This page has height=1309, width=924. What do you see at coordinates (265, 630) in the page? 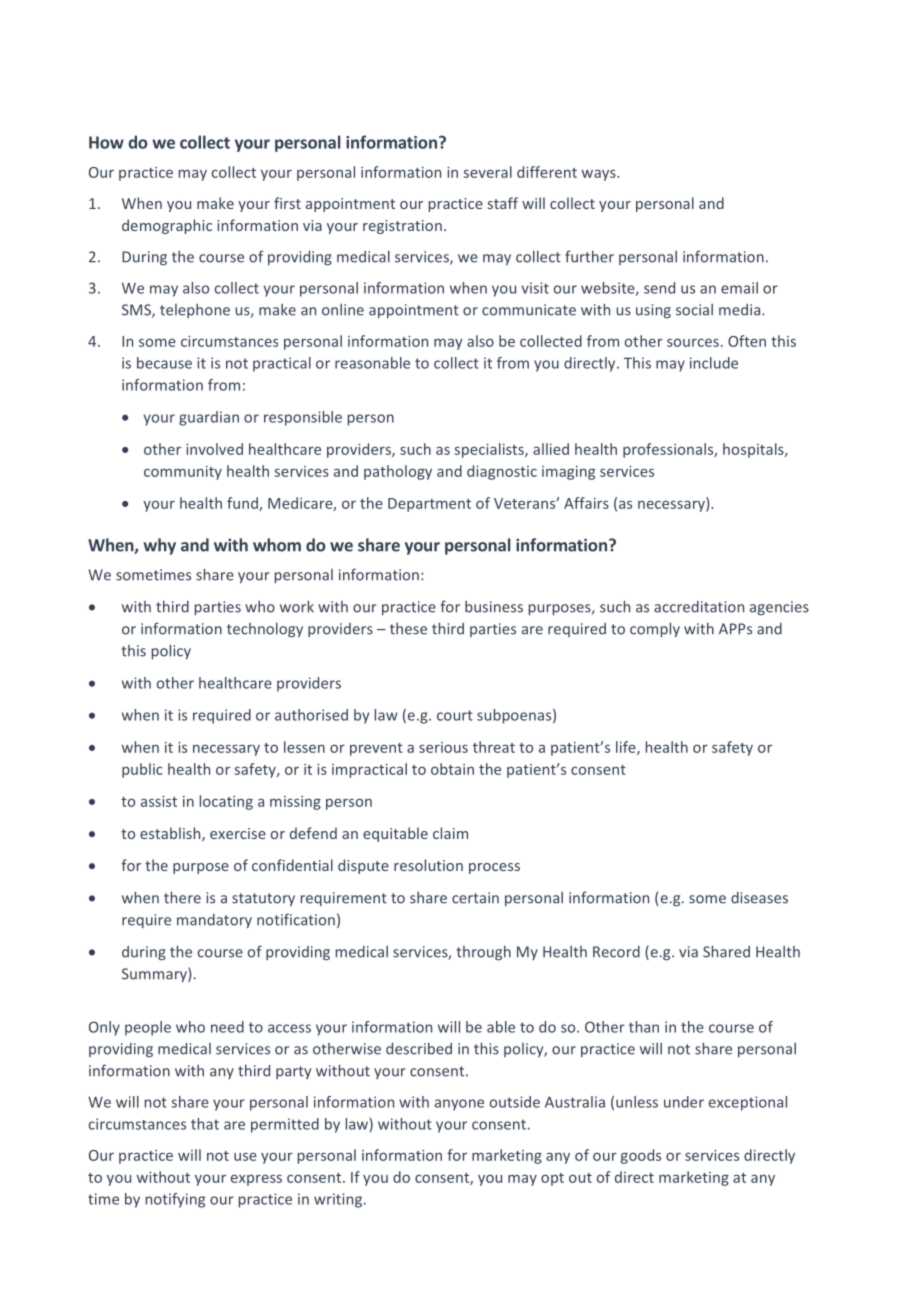
I see `technology` at bounding box center [265, 630].
